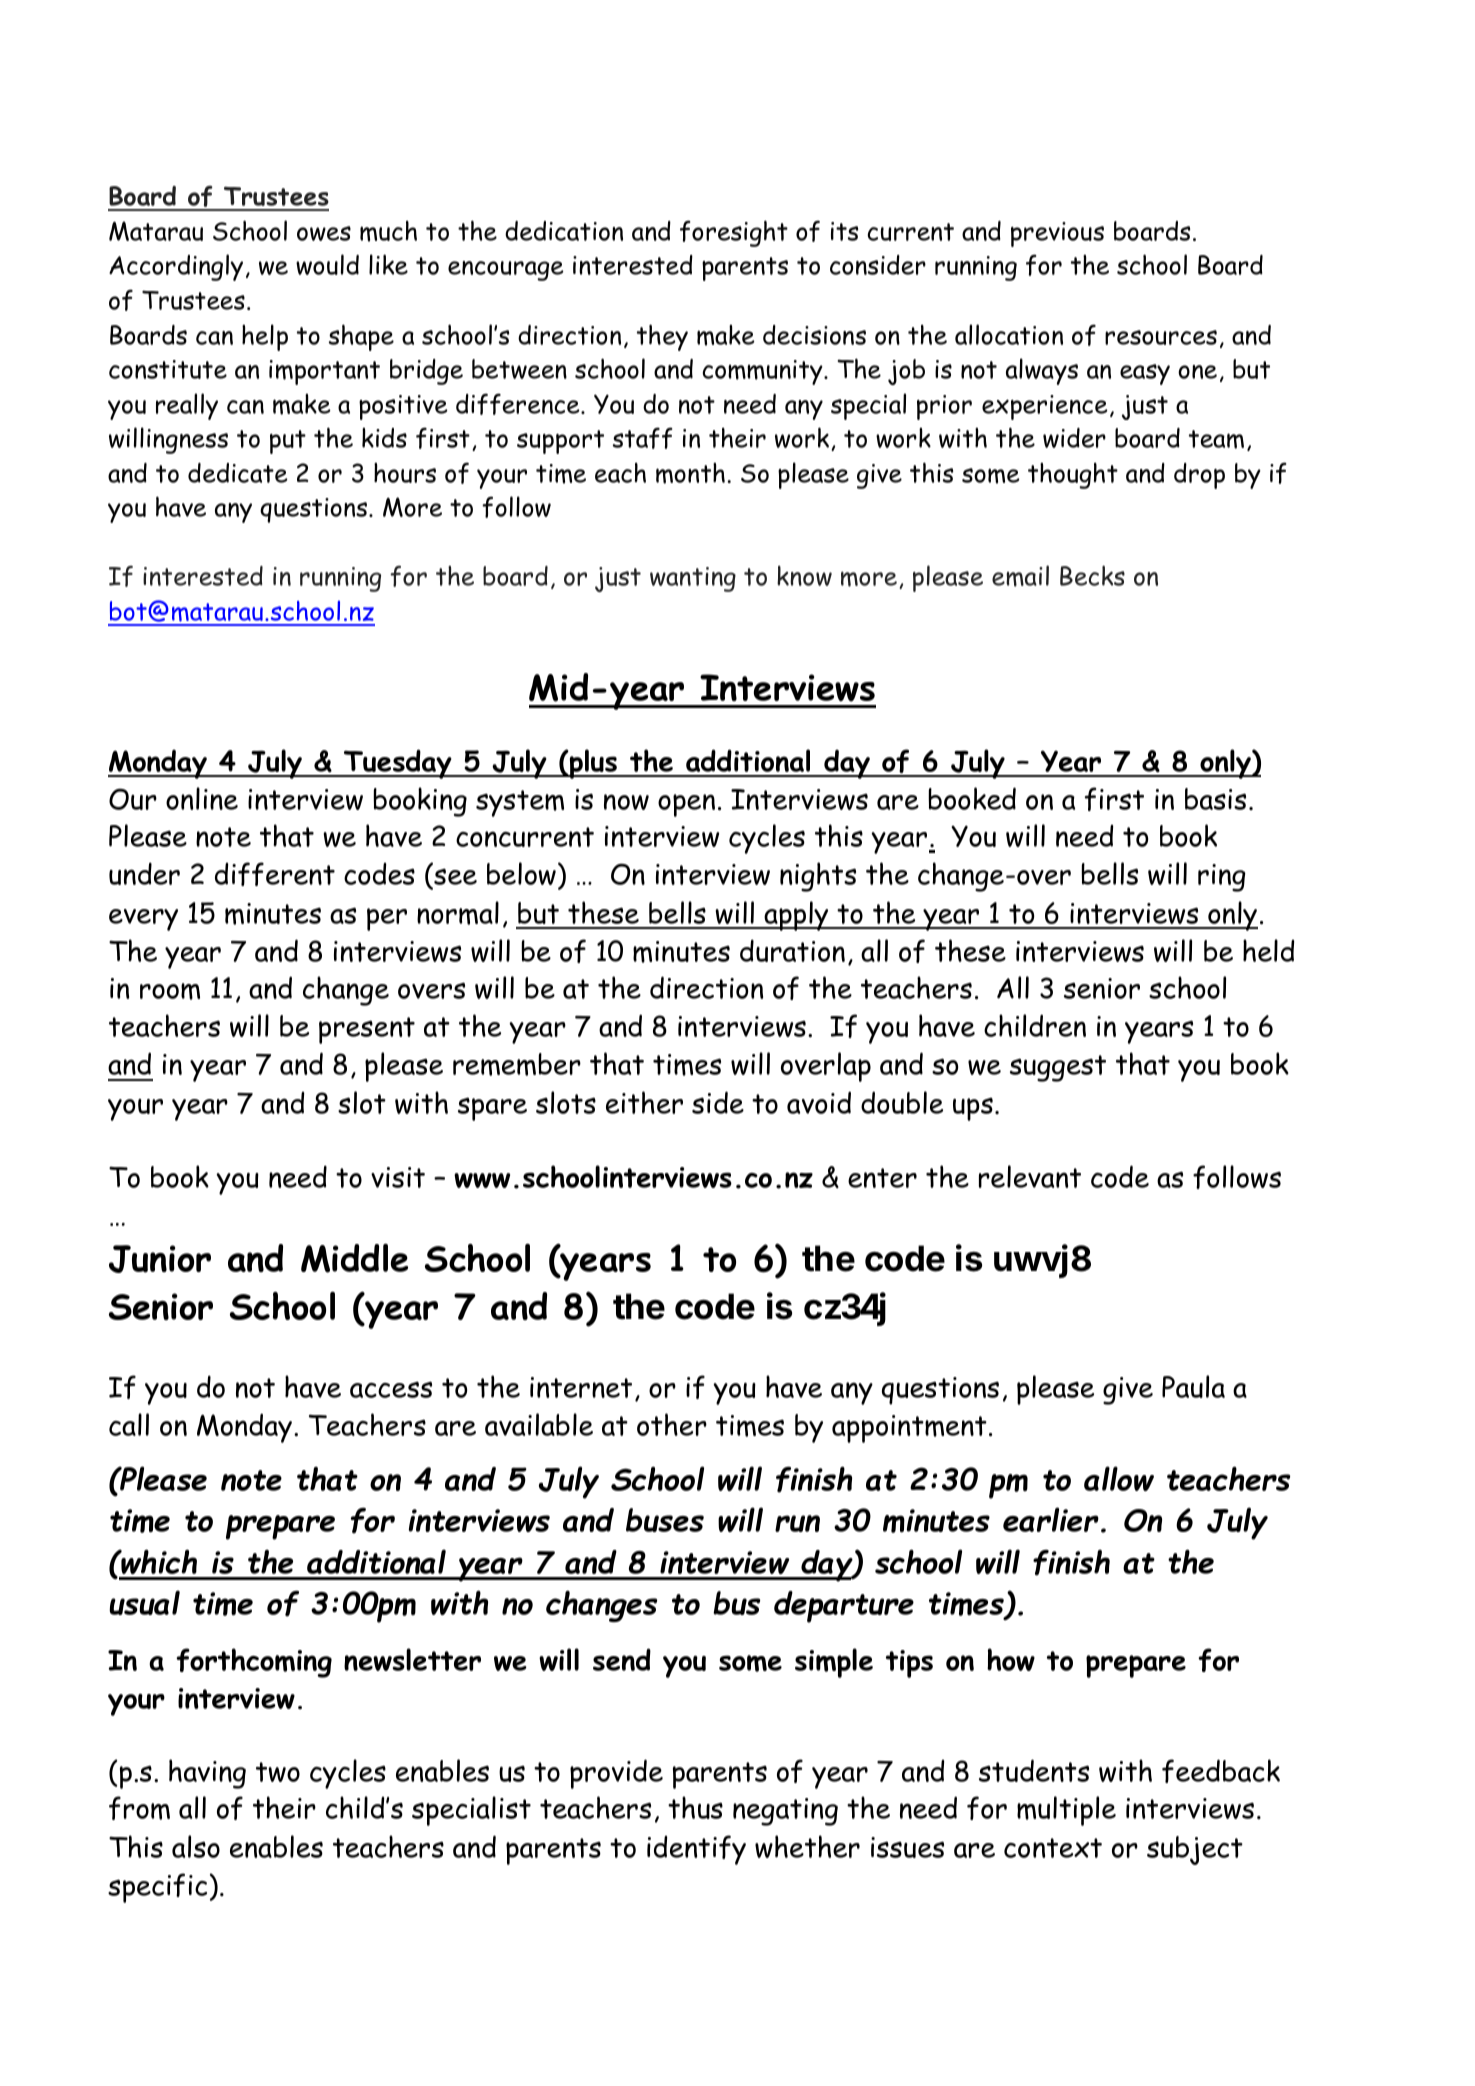 The width and height of the screenshot is (1475, 2086). Describe the element at coordinates (1195, 1850) in the screenshot. I see `subject` at that location.
